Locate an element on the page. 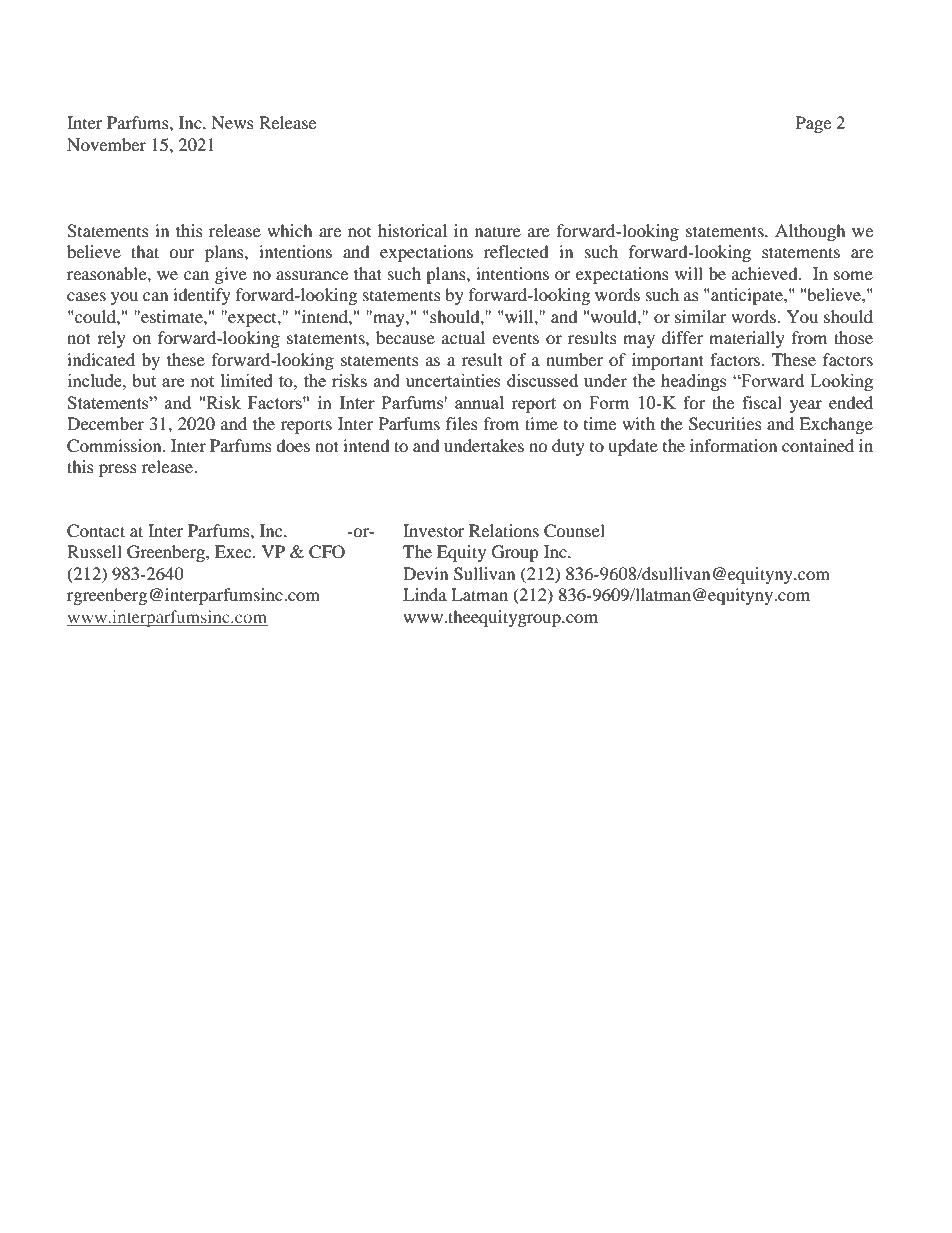  Page is located at coordinates (813, 124).
